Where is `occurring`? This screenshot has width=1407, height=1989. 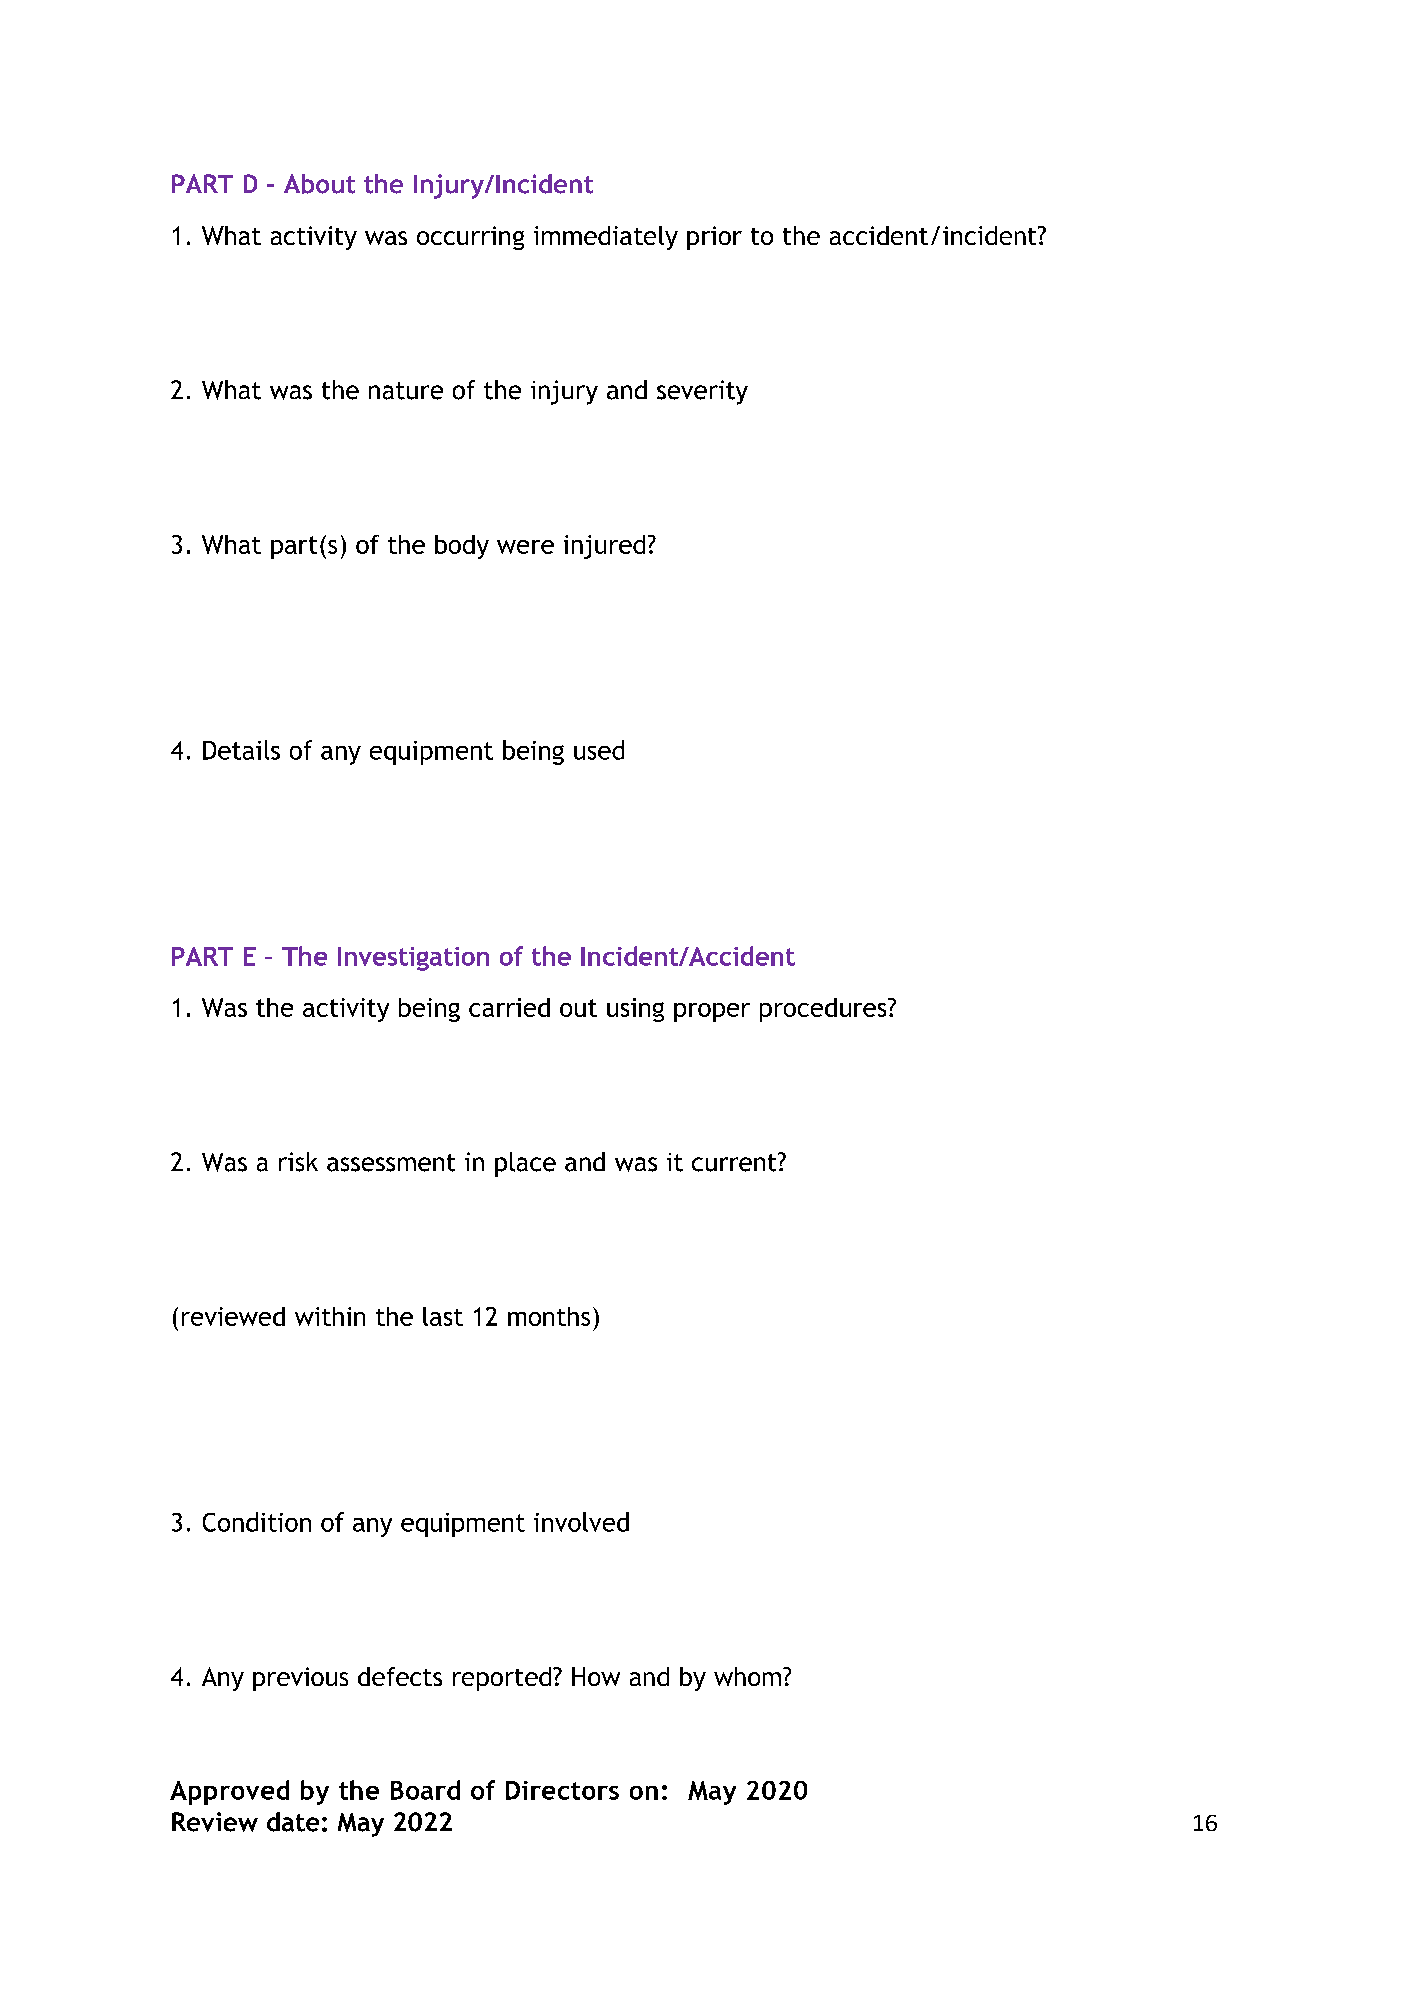 occurring is located at coordinates (470, 238).
